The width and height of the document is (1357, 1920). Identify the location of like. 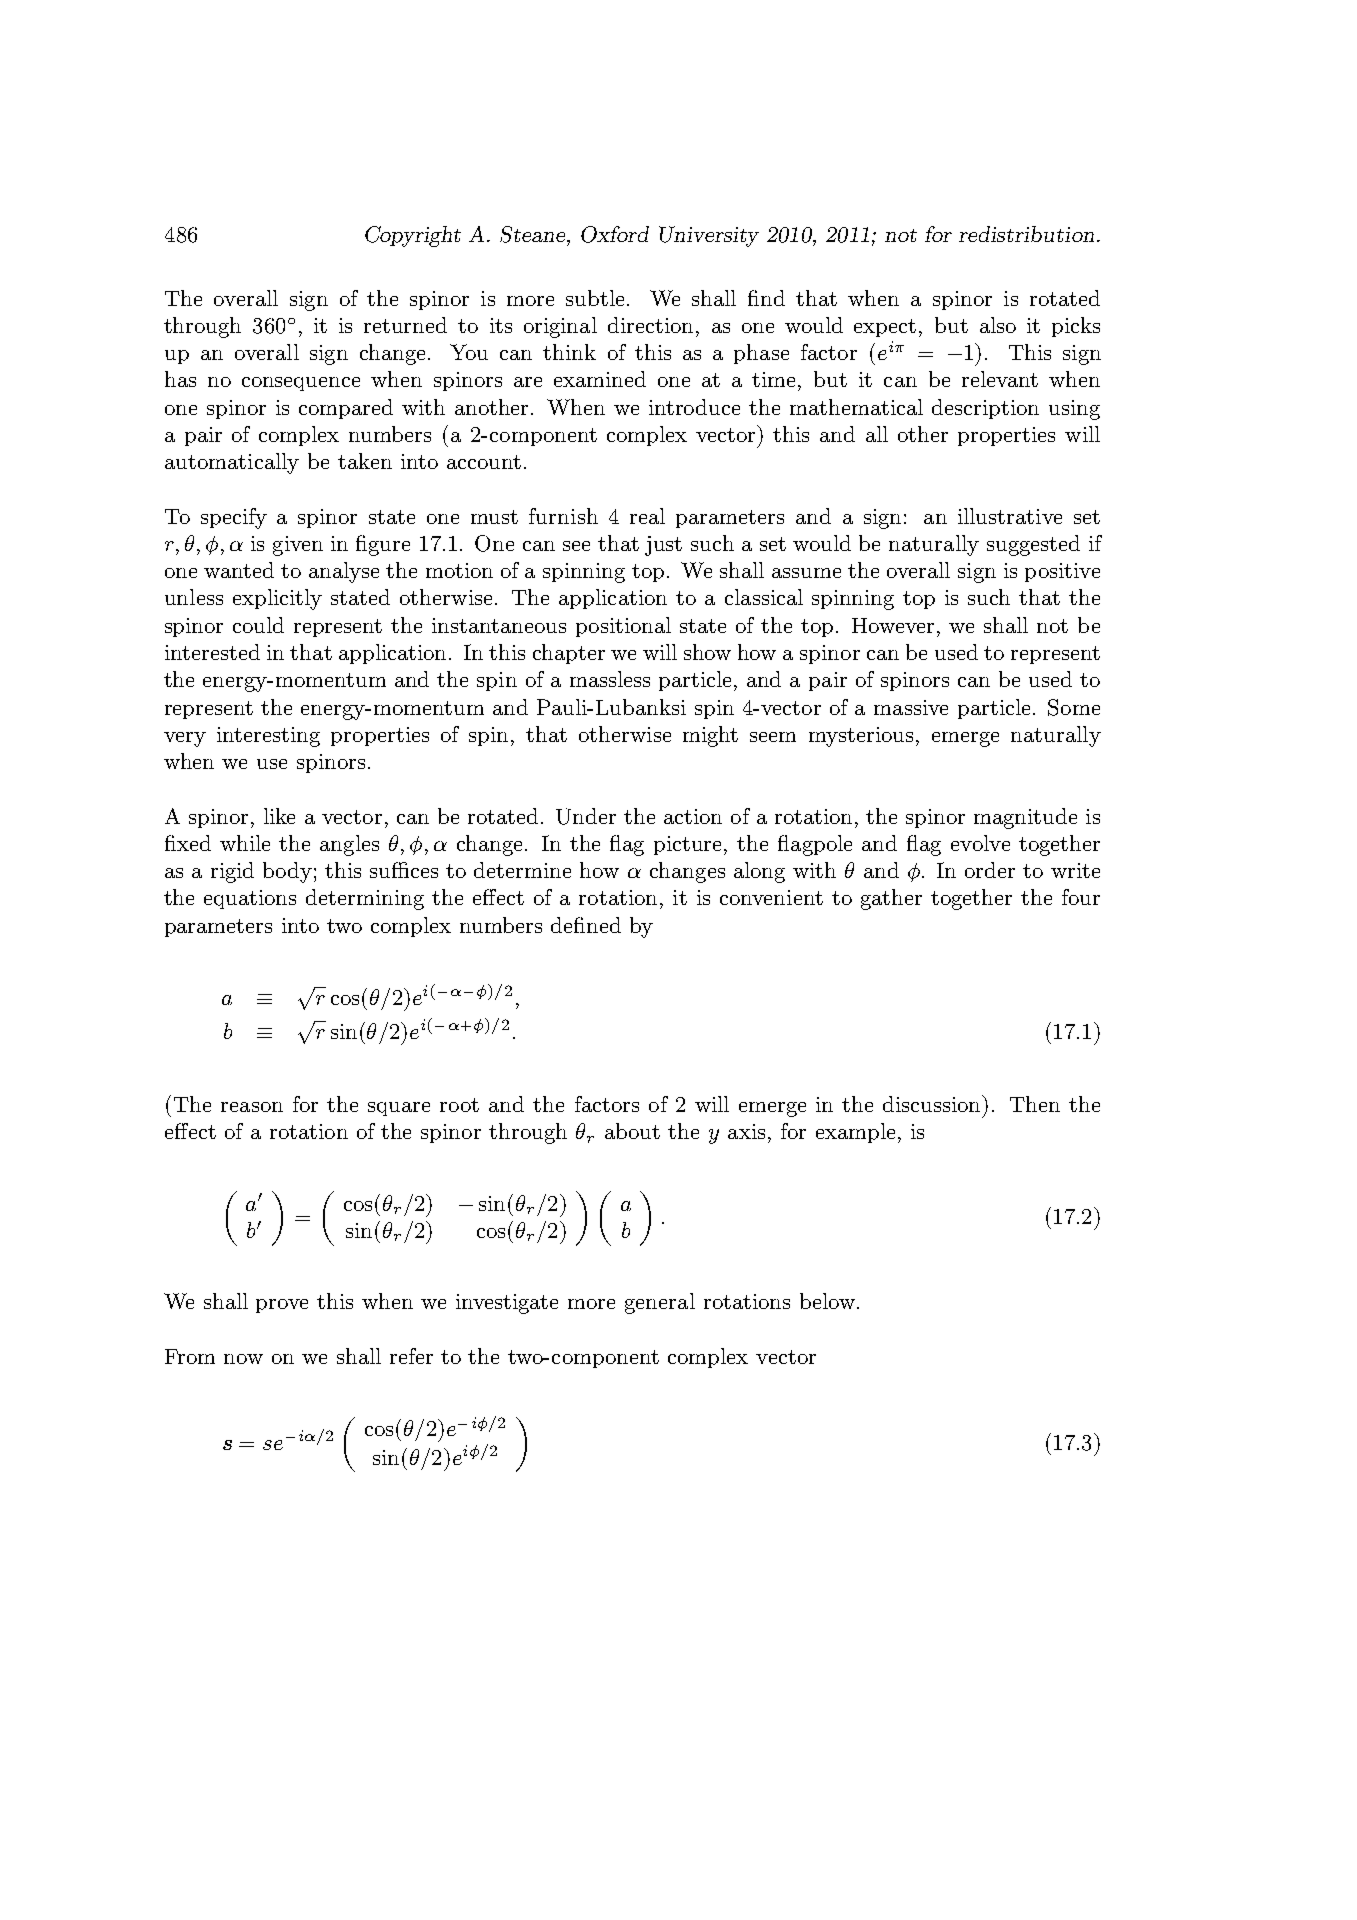
(279, 816).
